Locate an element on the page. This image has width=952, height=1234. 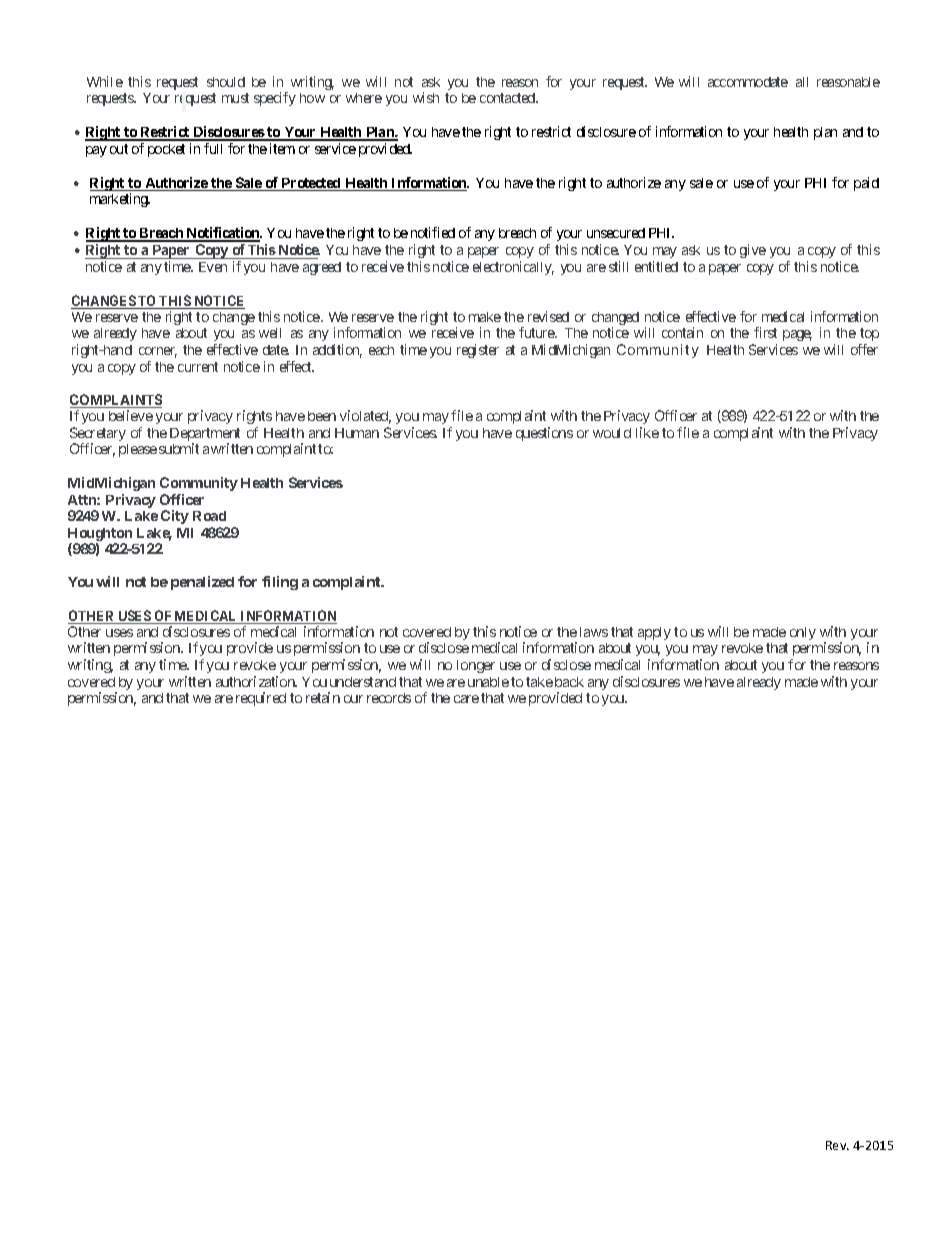
authorization is located at coordinates (256, 681).
